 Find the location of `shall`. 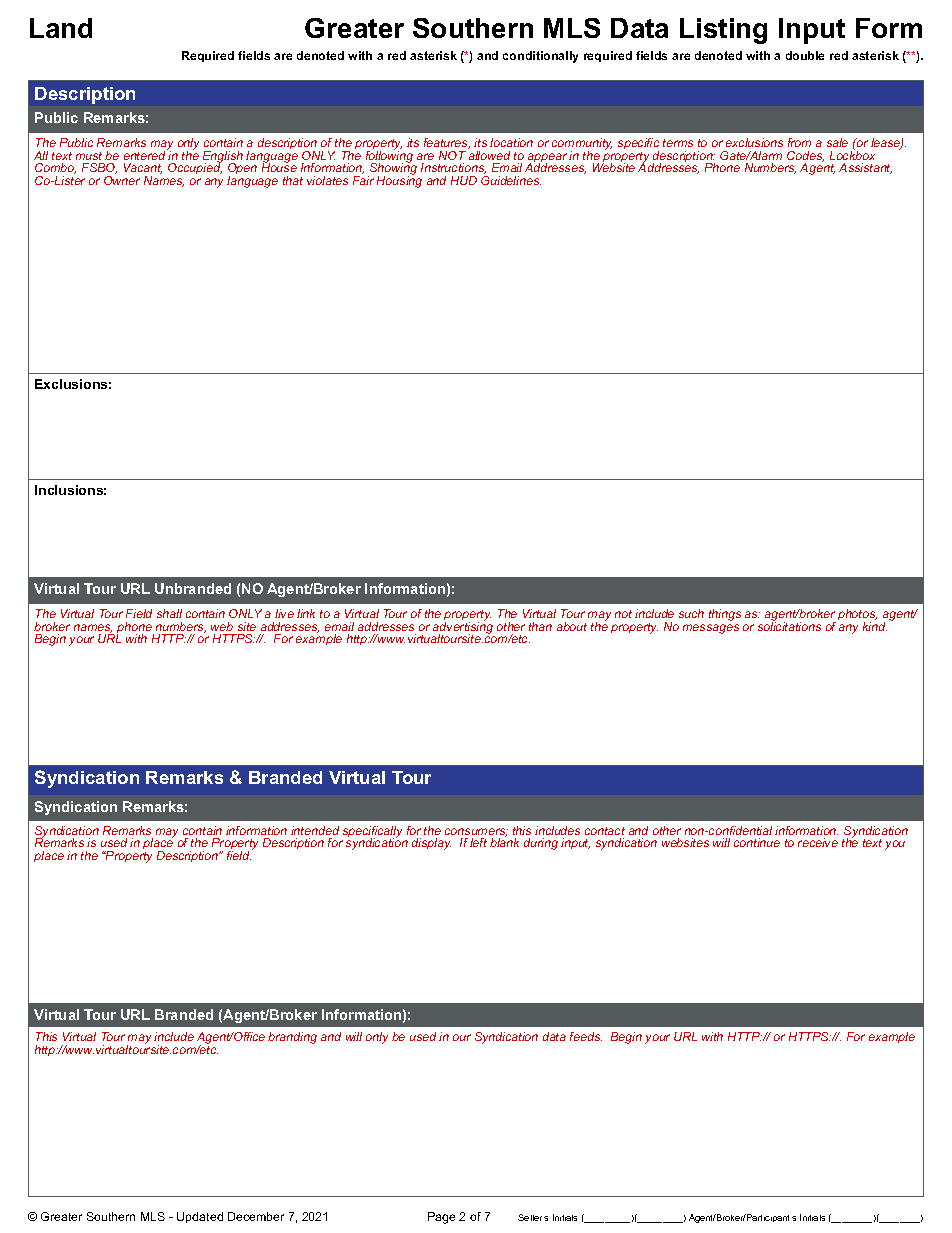

shall is located at coordinates (169, 613).
